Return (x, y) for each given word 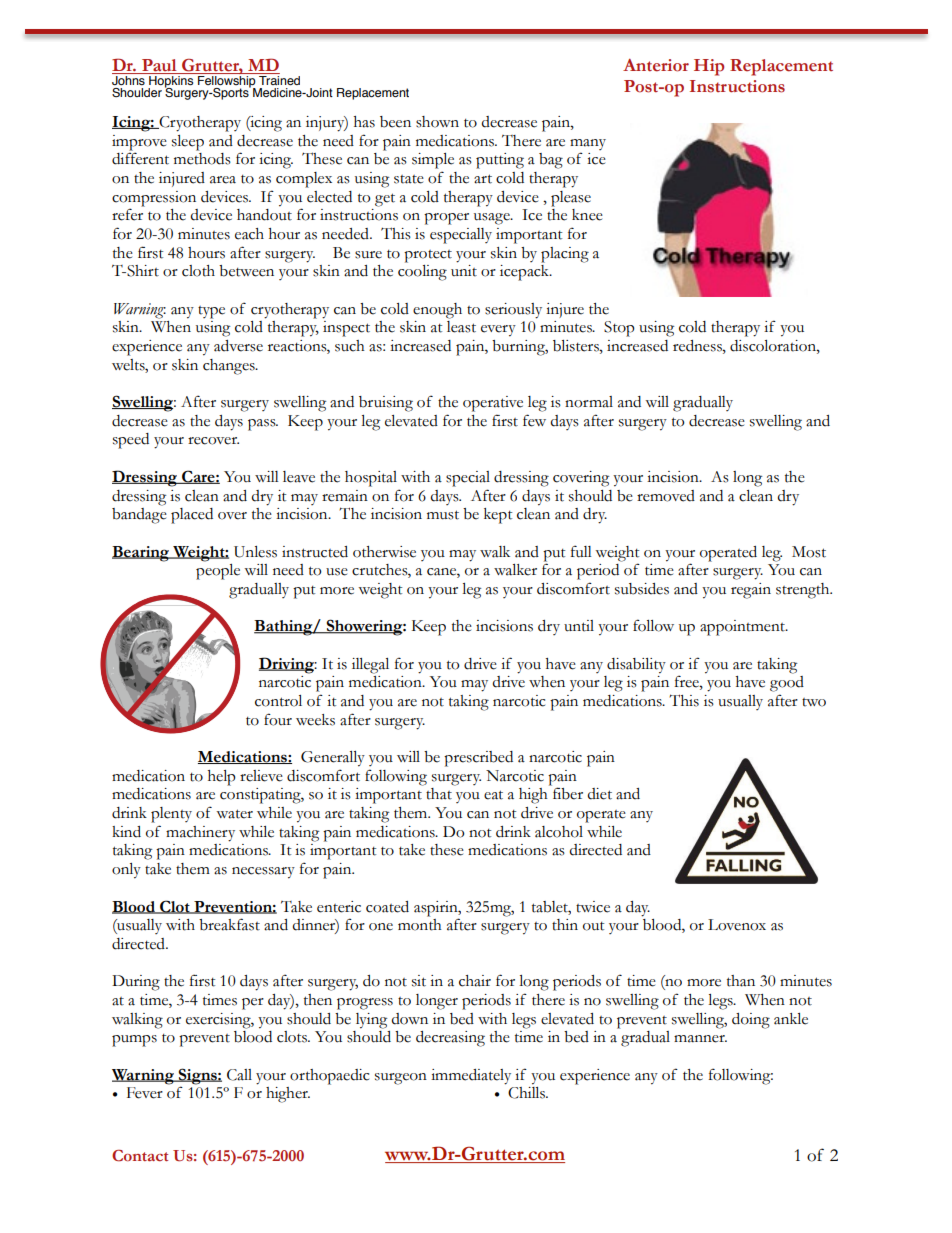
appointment (743, 628)
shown (437, 122)
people (218, 572)
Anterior (656, 65)
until (579, 626)
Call (239, 1075)
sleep (188, 143)
